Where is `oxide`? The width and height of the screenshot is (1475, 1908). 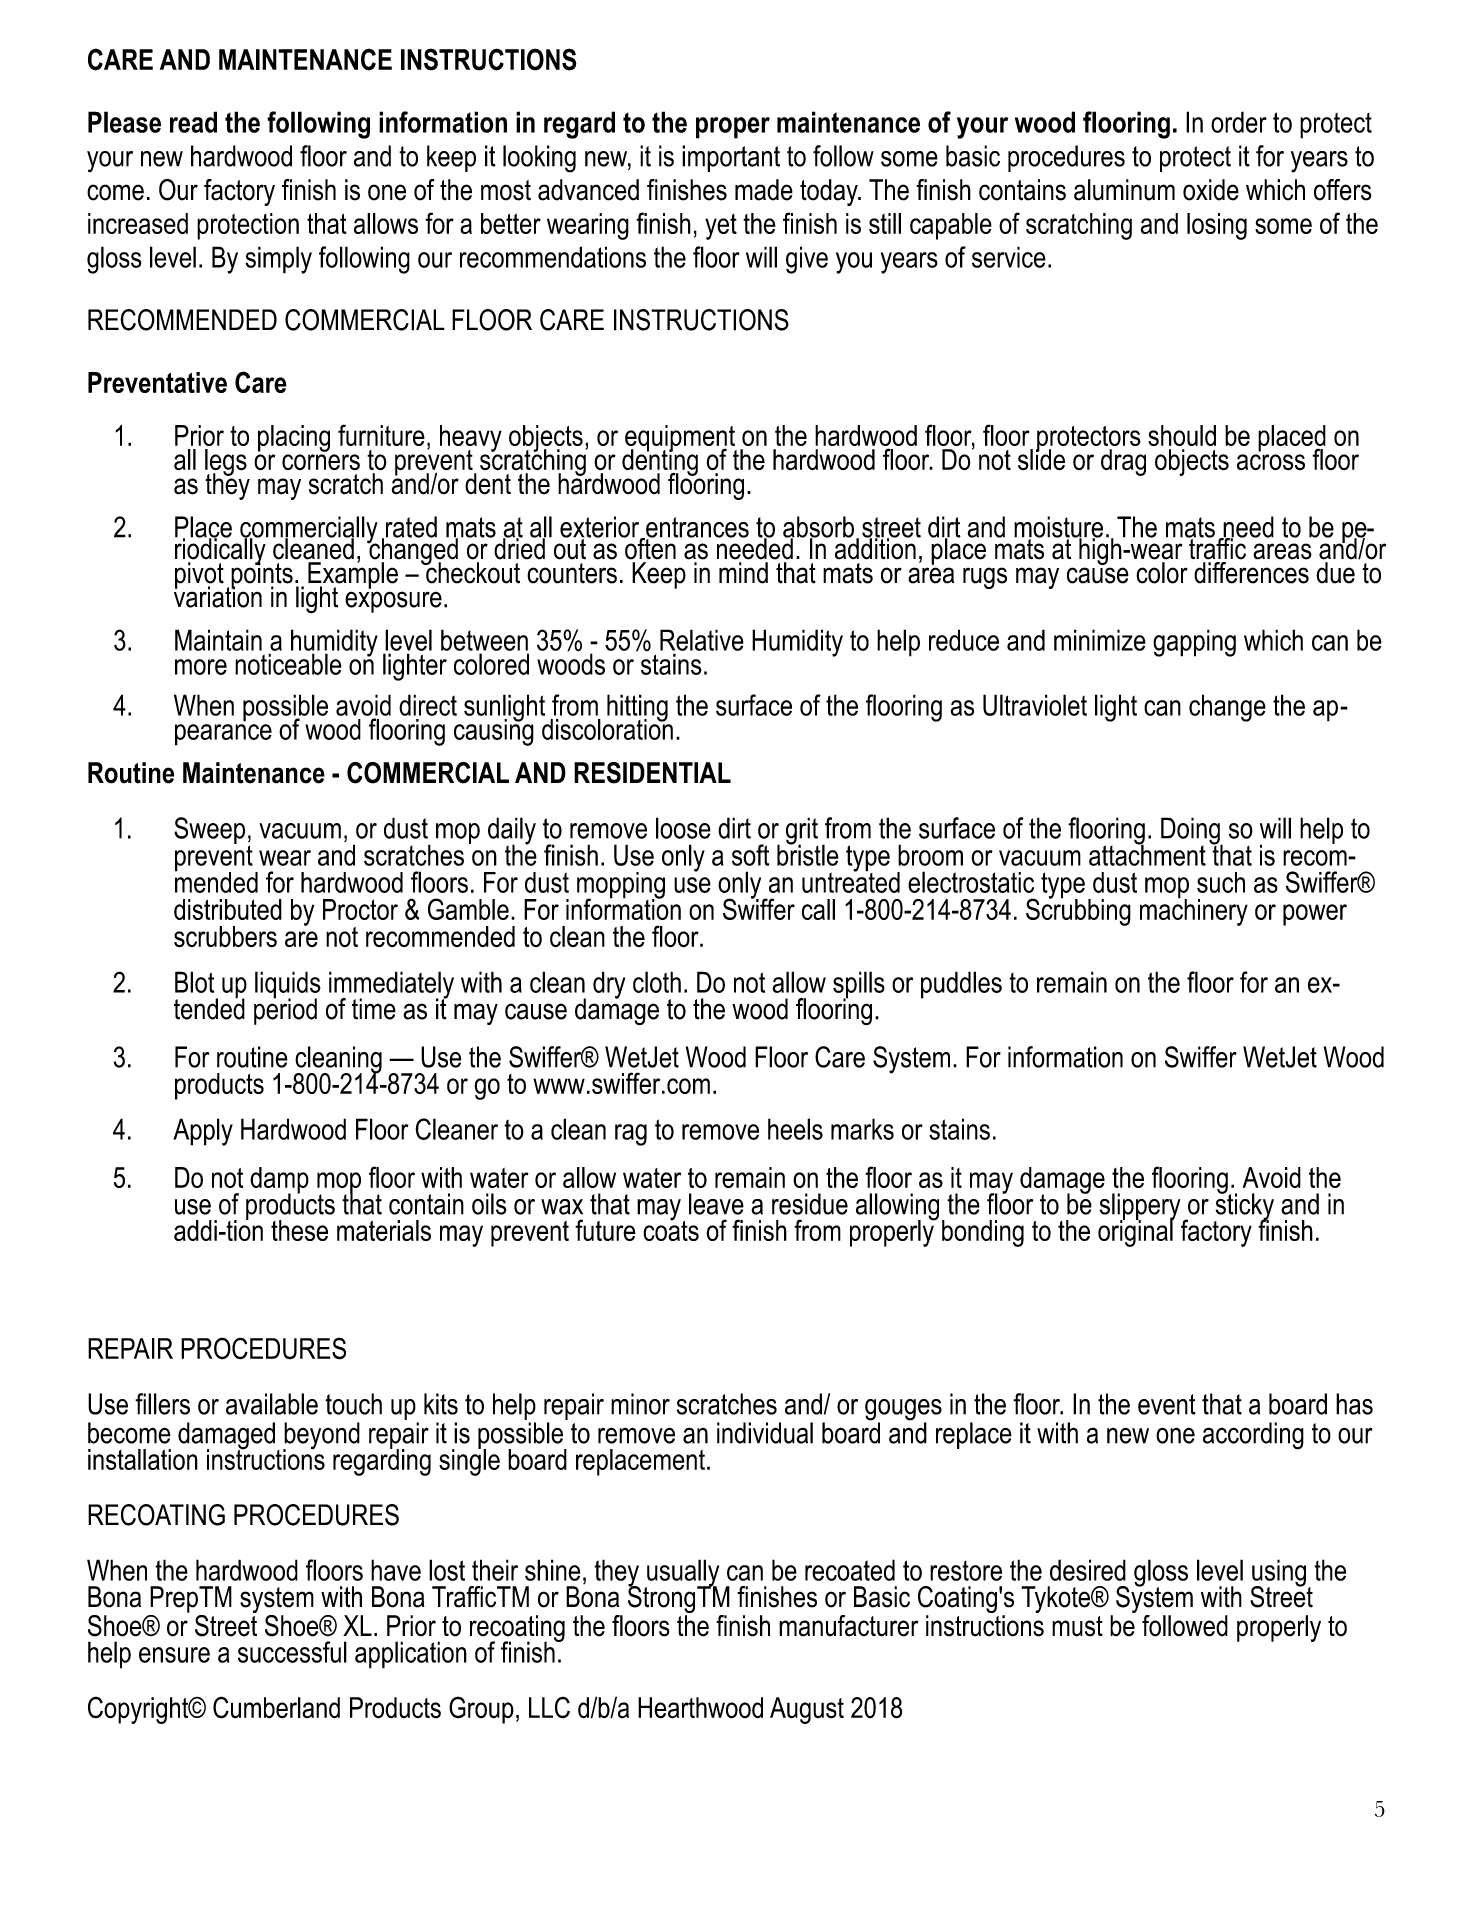 oxide is located at coordinates (1211, 190).
